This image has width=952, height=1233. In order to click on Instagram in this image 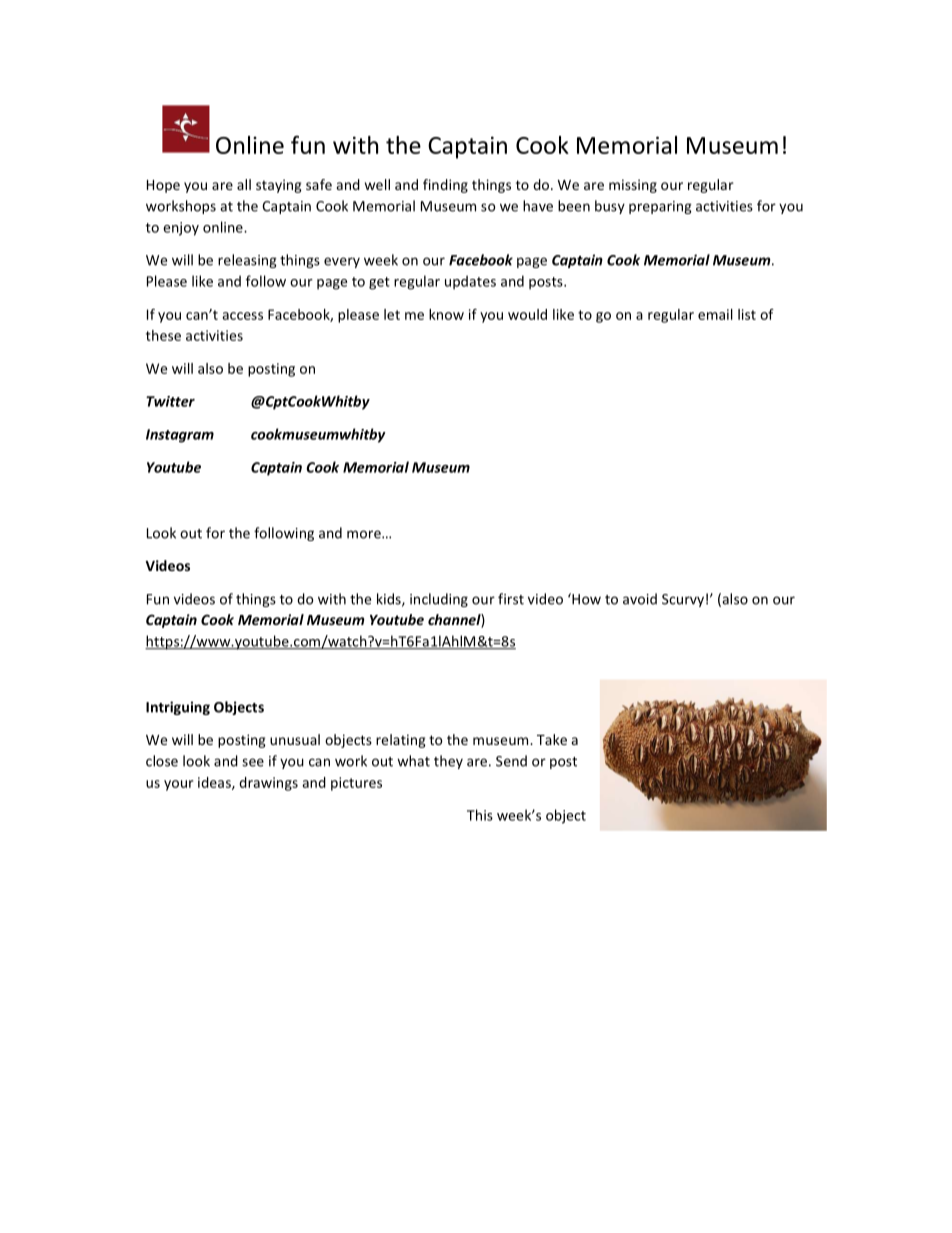, I will do `click(180, 436)`.
